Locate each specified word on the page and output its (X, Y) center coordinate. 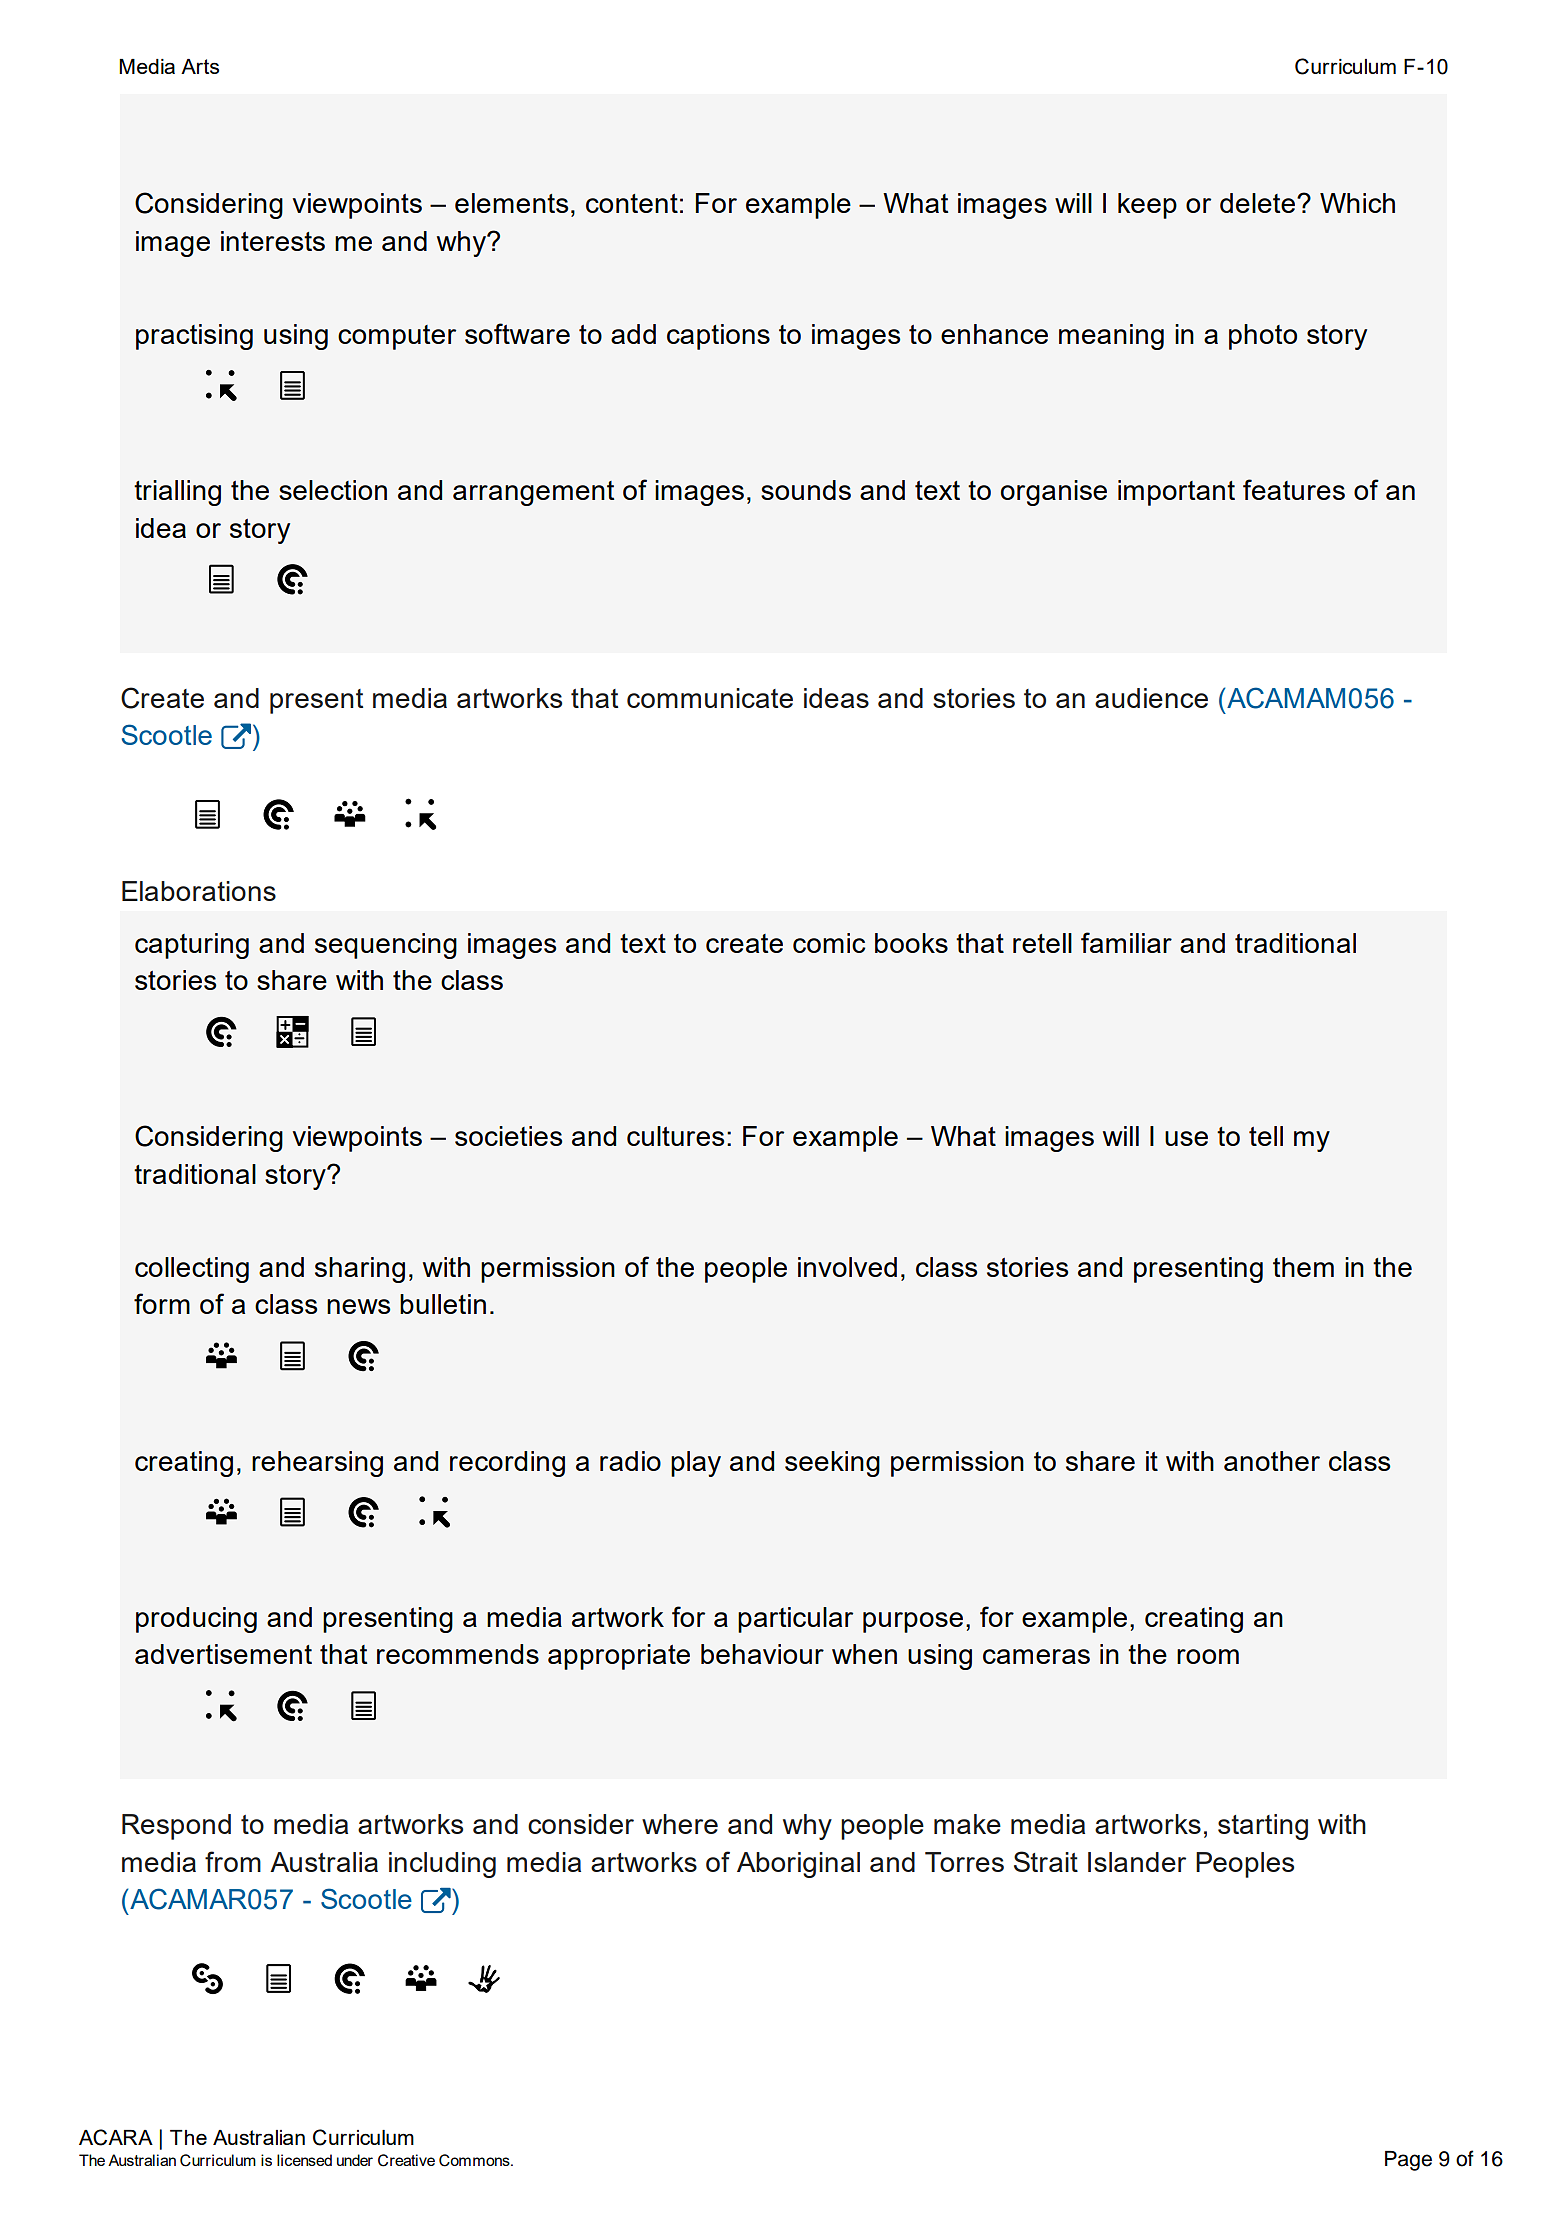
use (1186, 1138)
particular (795, 1620)
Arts (200, 66)
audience (1151, 698)
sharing (360, 1270)
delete (1257, 203)
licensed (304, 2160)
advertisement (223, 1654)
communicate (710, 698)
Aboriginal (798, 1865)
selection (333, 490)
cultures (675, 1136)
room (1208, 1656)
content (632, 203)
